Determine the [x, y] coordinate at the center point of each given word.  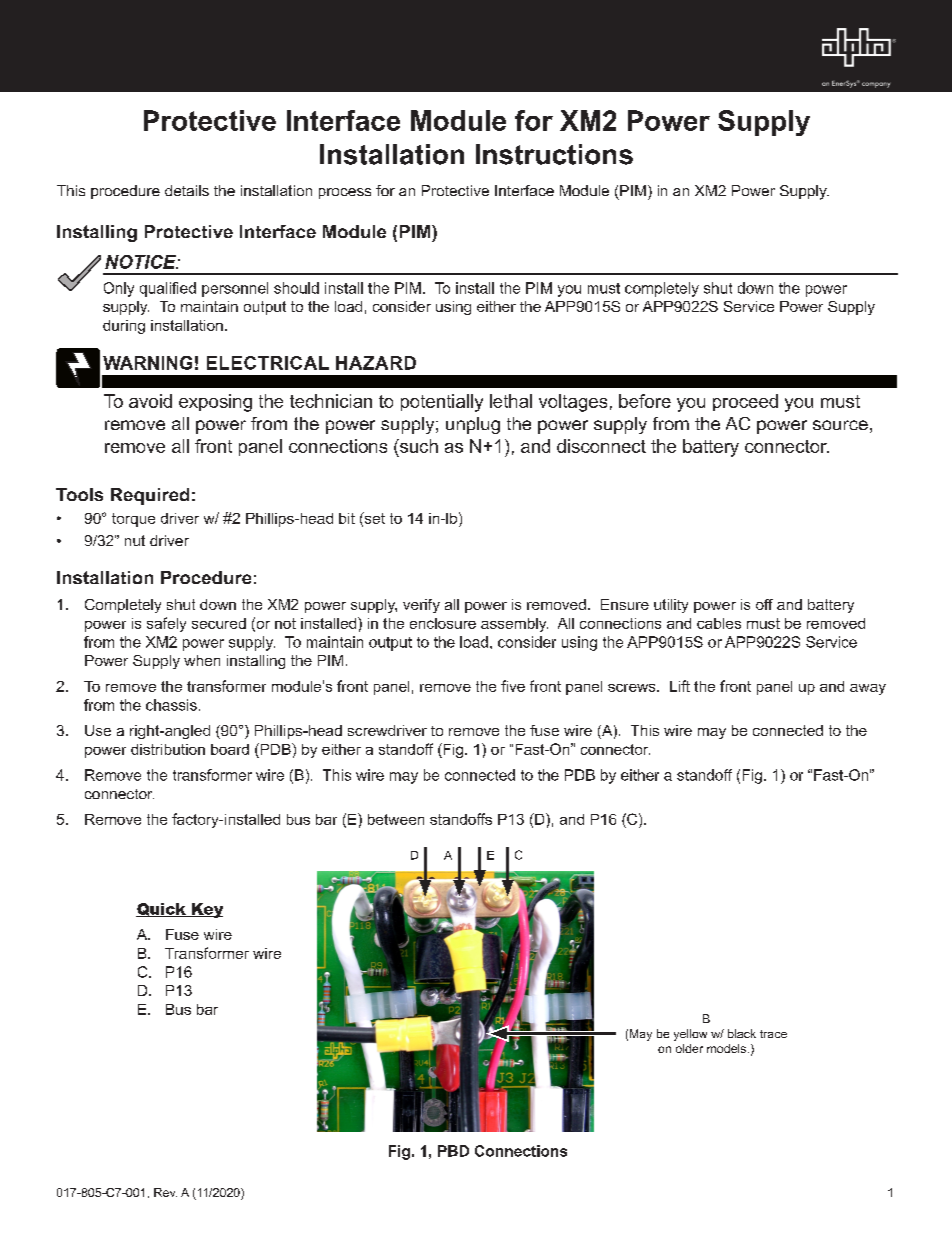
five [513, 686]
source [840, 425]
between [396, 819]
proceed [745, 402]
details [187, 190]
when [202, 660]
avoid [150, 401]
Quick [162, 910]
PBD [453, 1151]
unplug [473, 425]
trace [773, 1034]
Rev [165, 1192]
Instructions [554, 154]
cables [719, 623]
